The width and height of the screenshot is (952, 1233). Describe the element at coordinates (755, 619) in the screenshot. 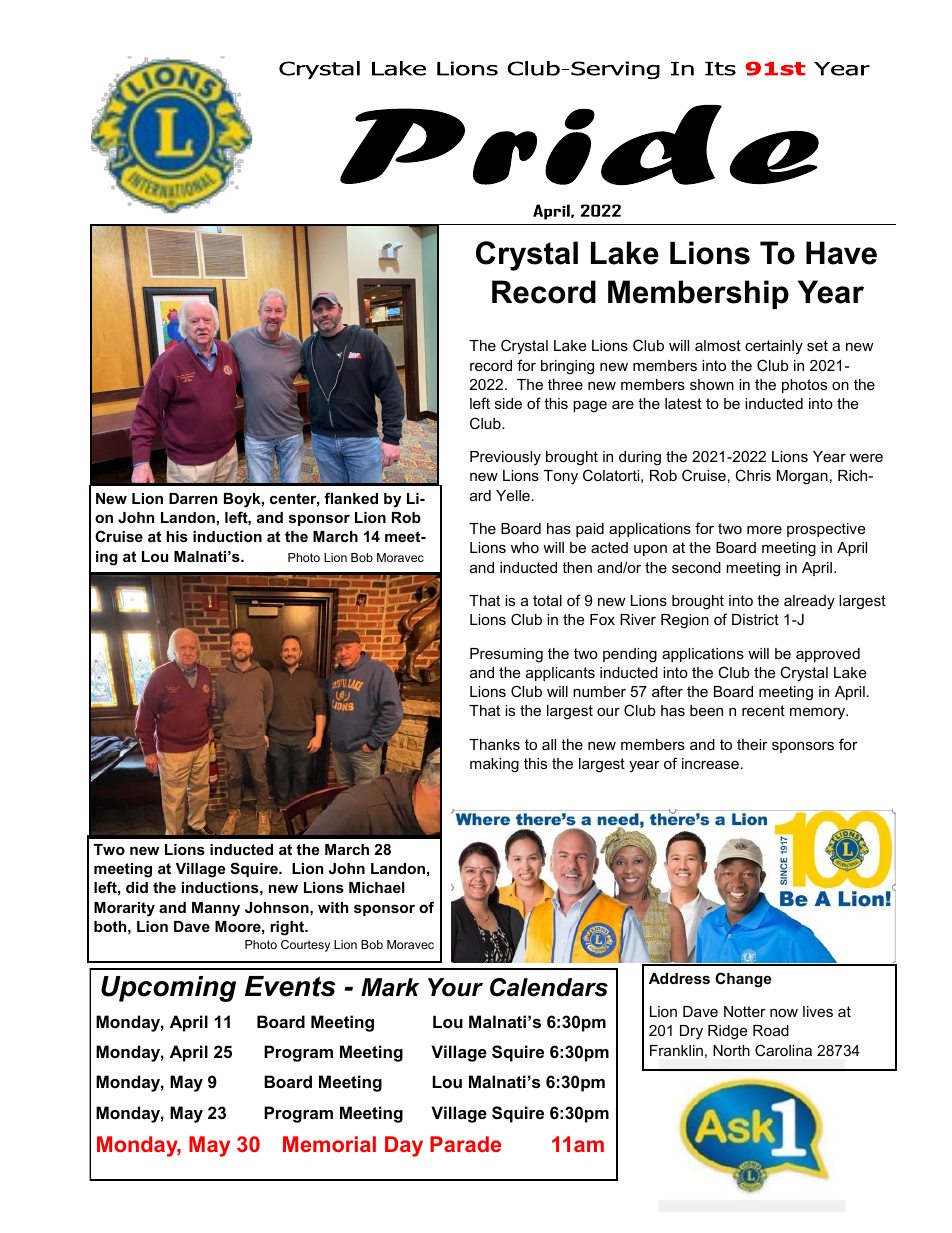

I see `District` at that location.
